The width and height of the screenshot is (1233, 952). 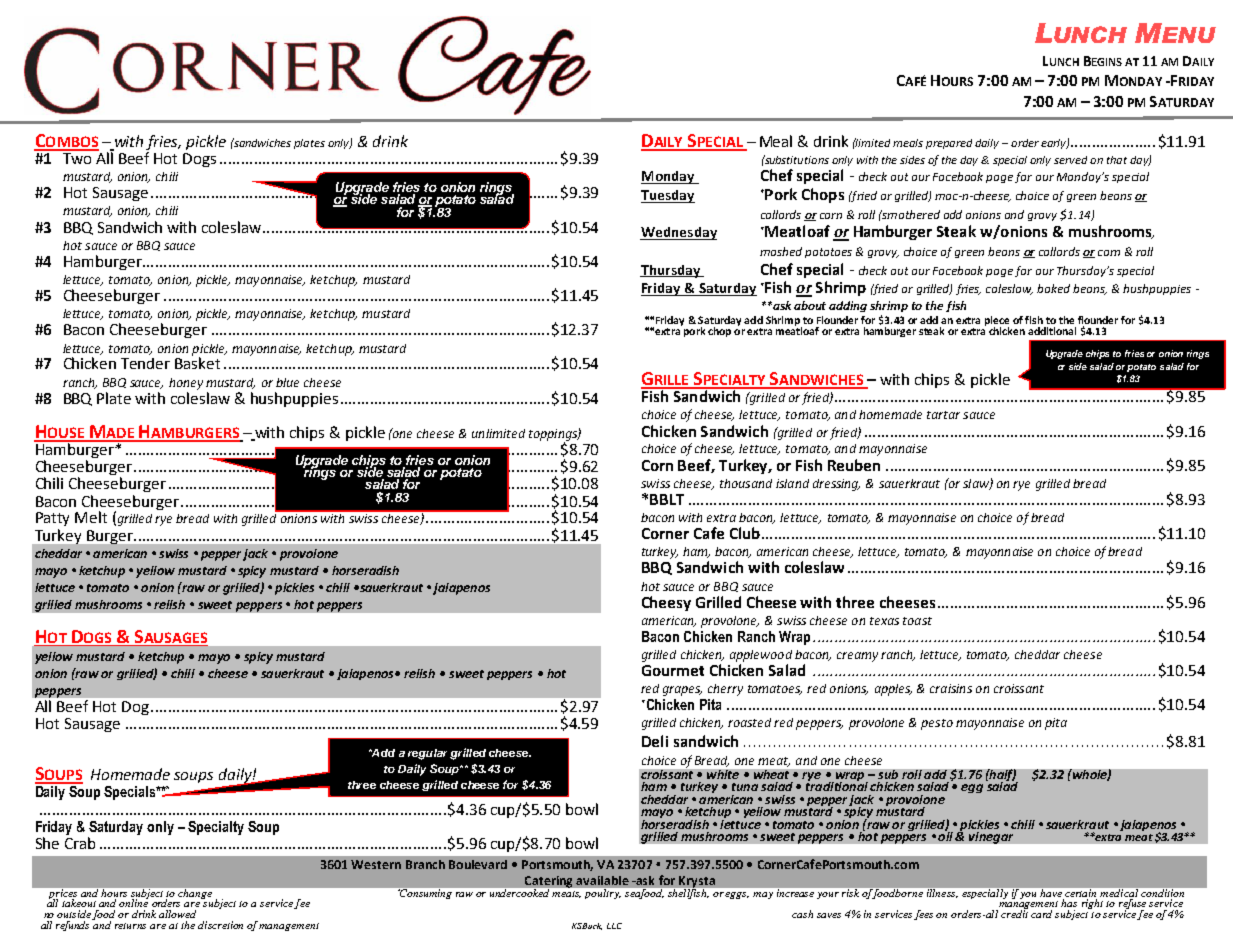 I want to click on tartar, so click(x=943, y=415).
